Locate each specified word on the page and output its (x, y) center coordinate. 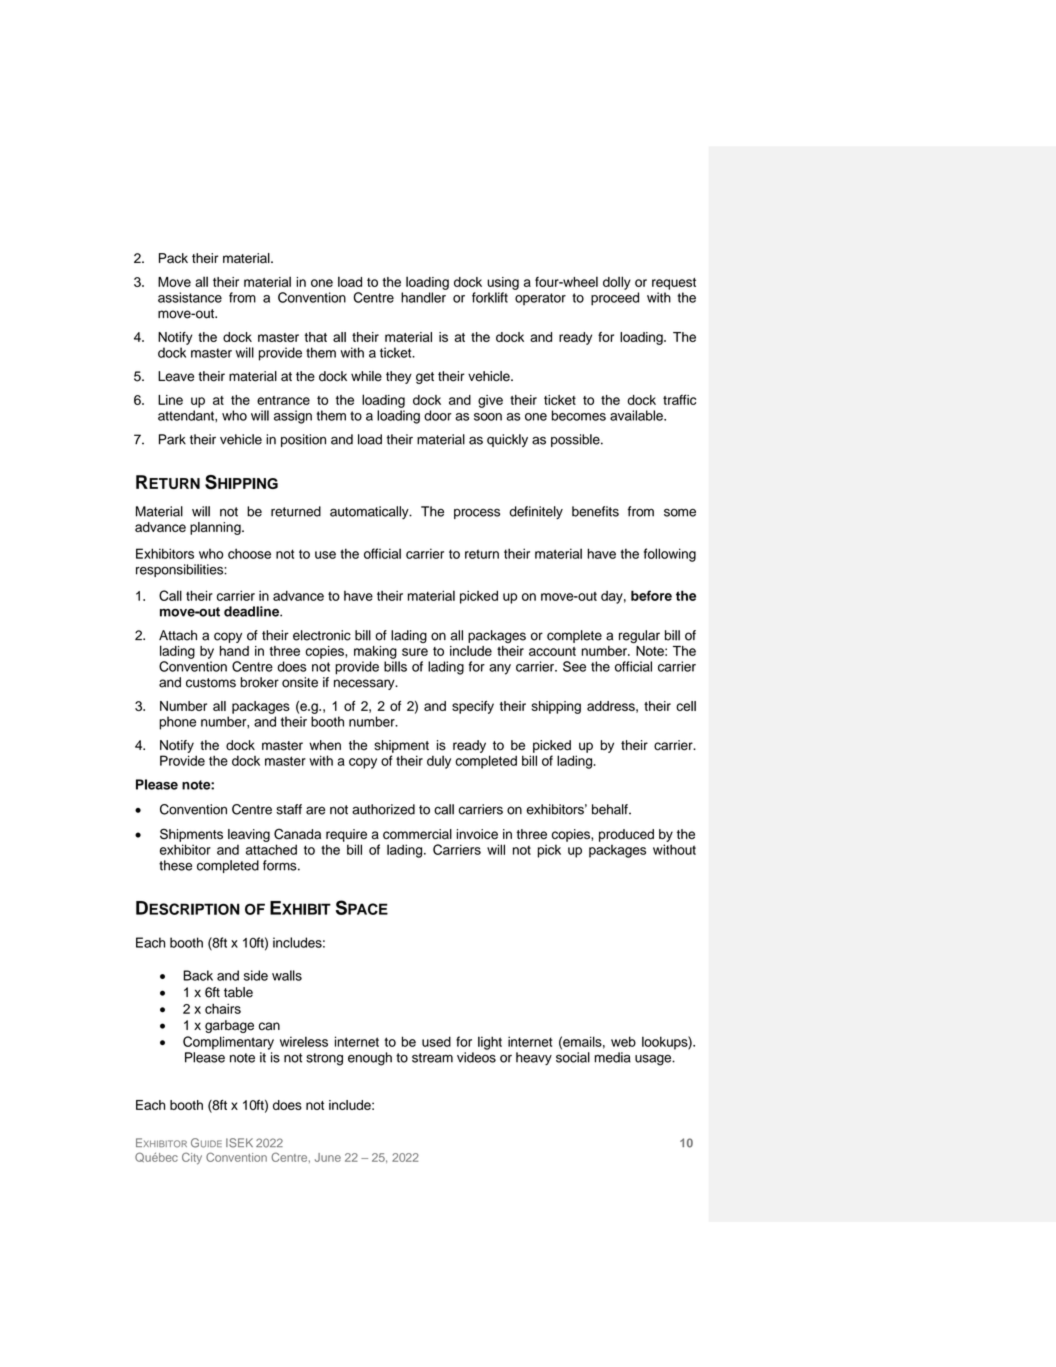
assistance (190, 297)
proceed (615, 299)
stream (432, 1058)
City (192, 1158)
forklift (490, 297)
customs (211, 683)
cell (686, 706)
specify (473, 707)
